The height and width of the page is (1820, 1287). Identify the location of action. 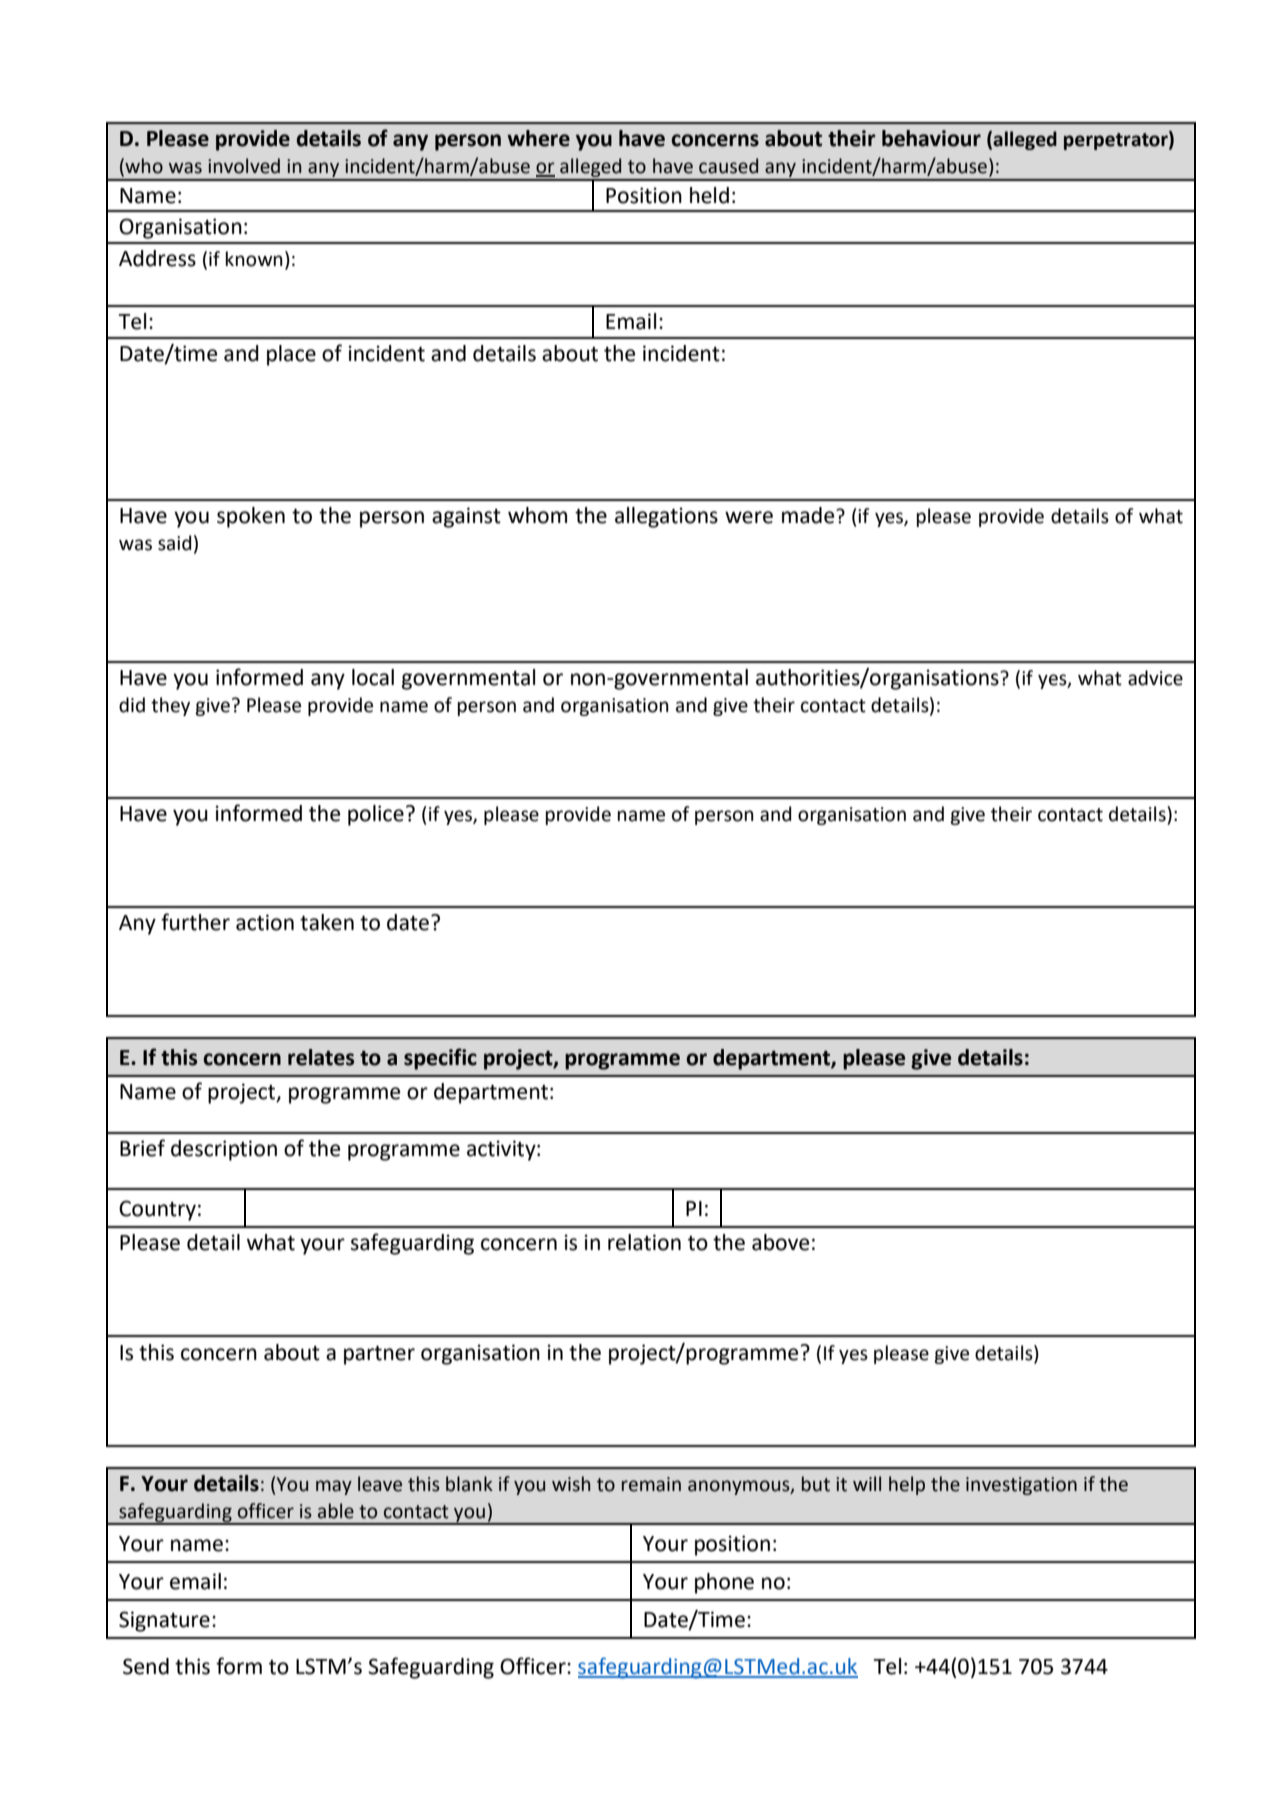
(265, 922).
